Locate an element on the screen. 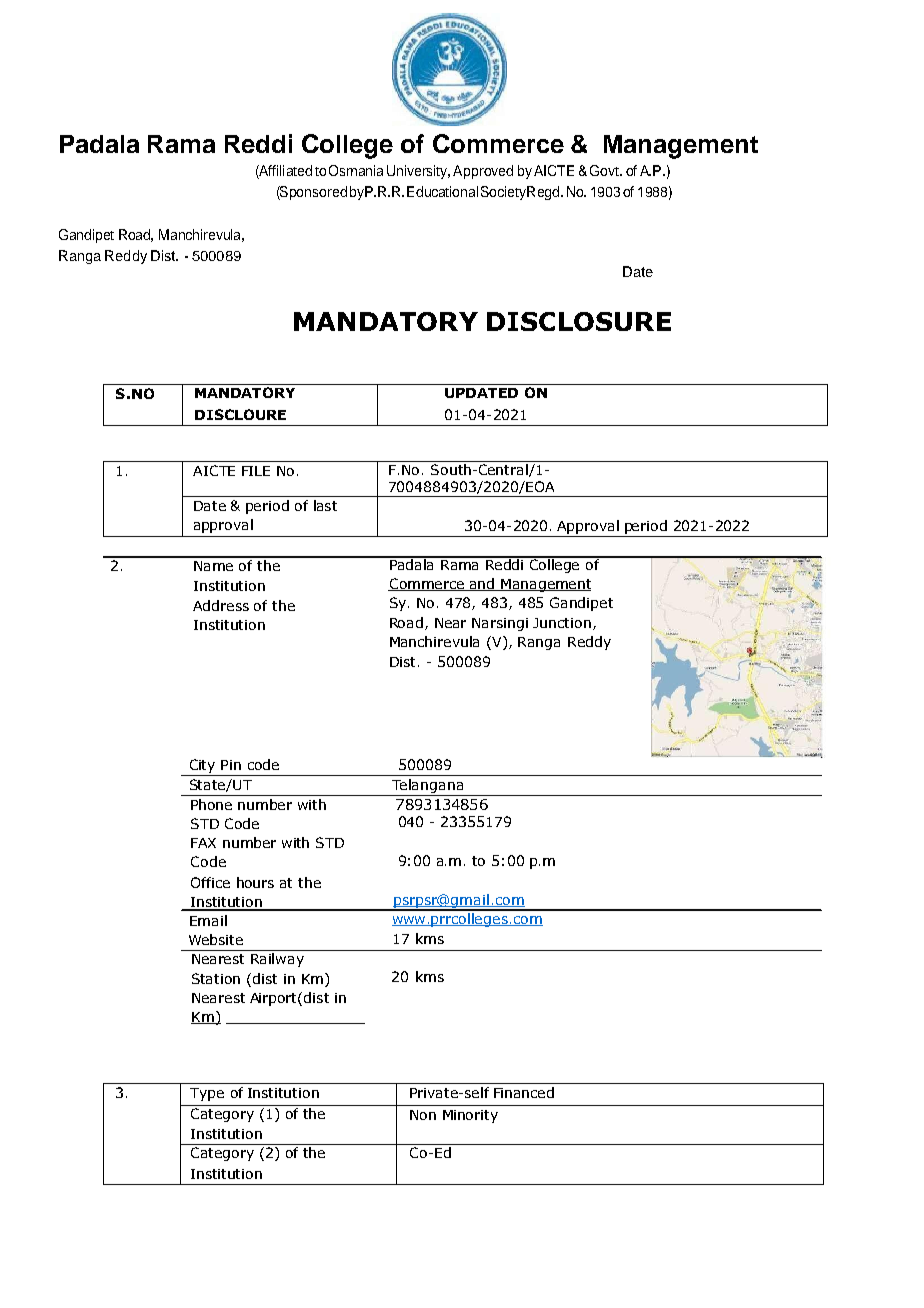 This screenshot has width=924, height=1308. FILE is located at coordinates (256, 471).
